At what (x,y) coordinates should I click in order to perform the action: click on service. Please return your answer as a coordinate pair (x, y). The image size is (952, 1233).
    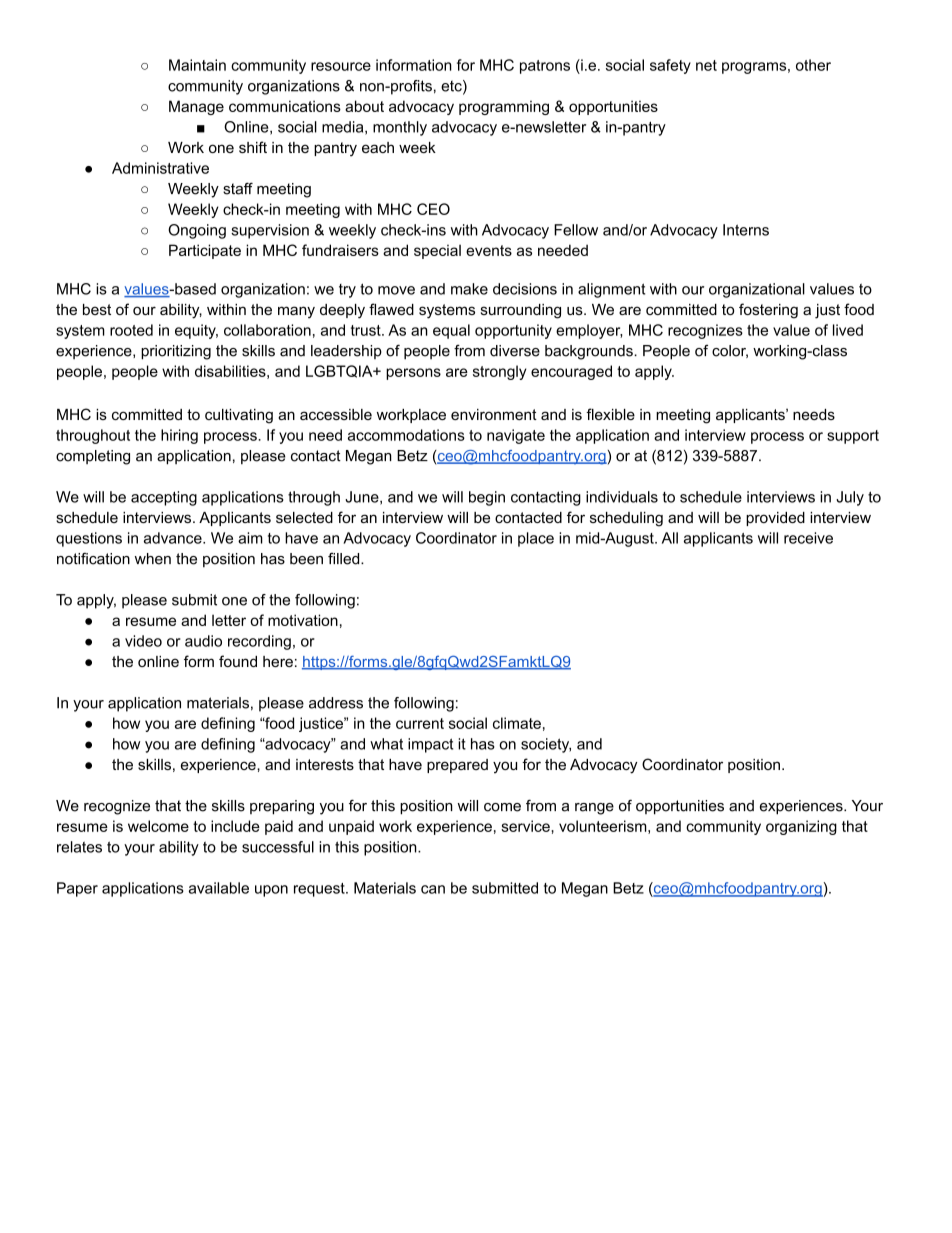
    Looking at the image, I should click on (526, 826).
